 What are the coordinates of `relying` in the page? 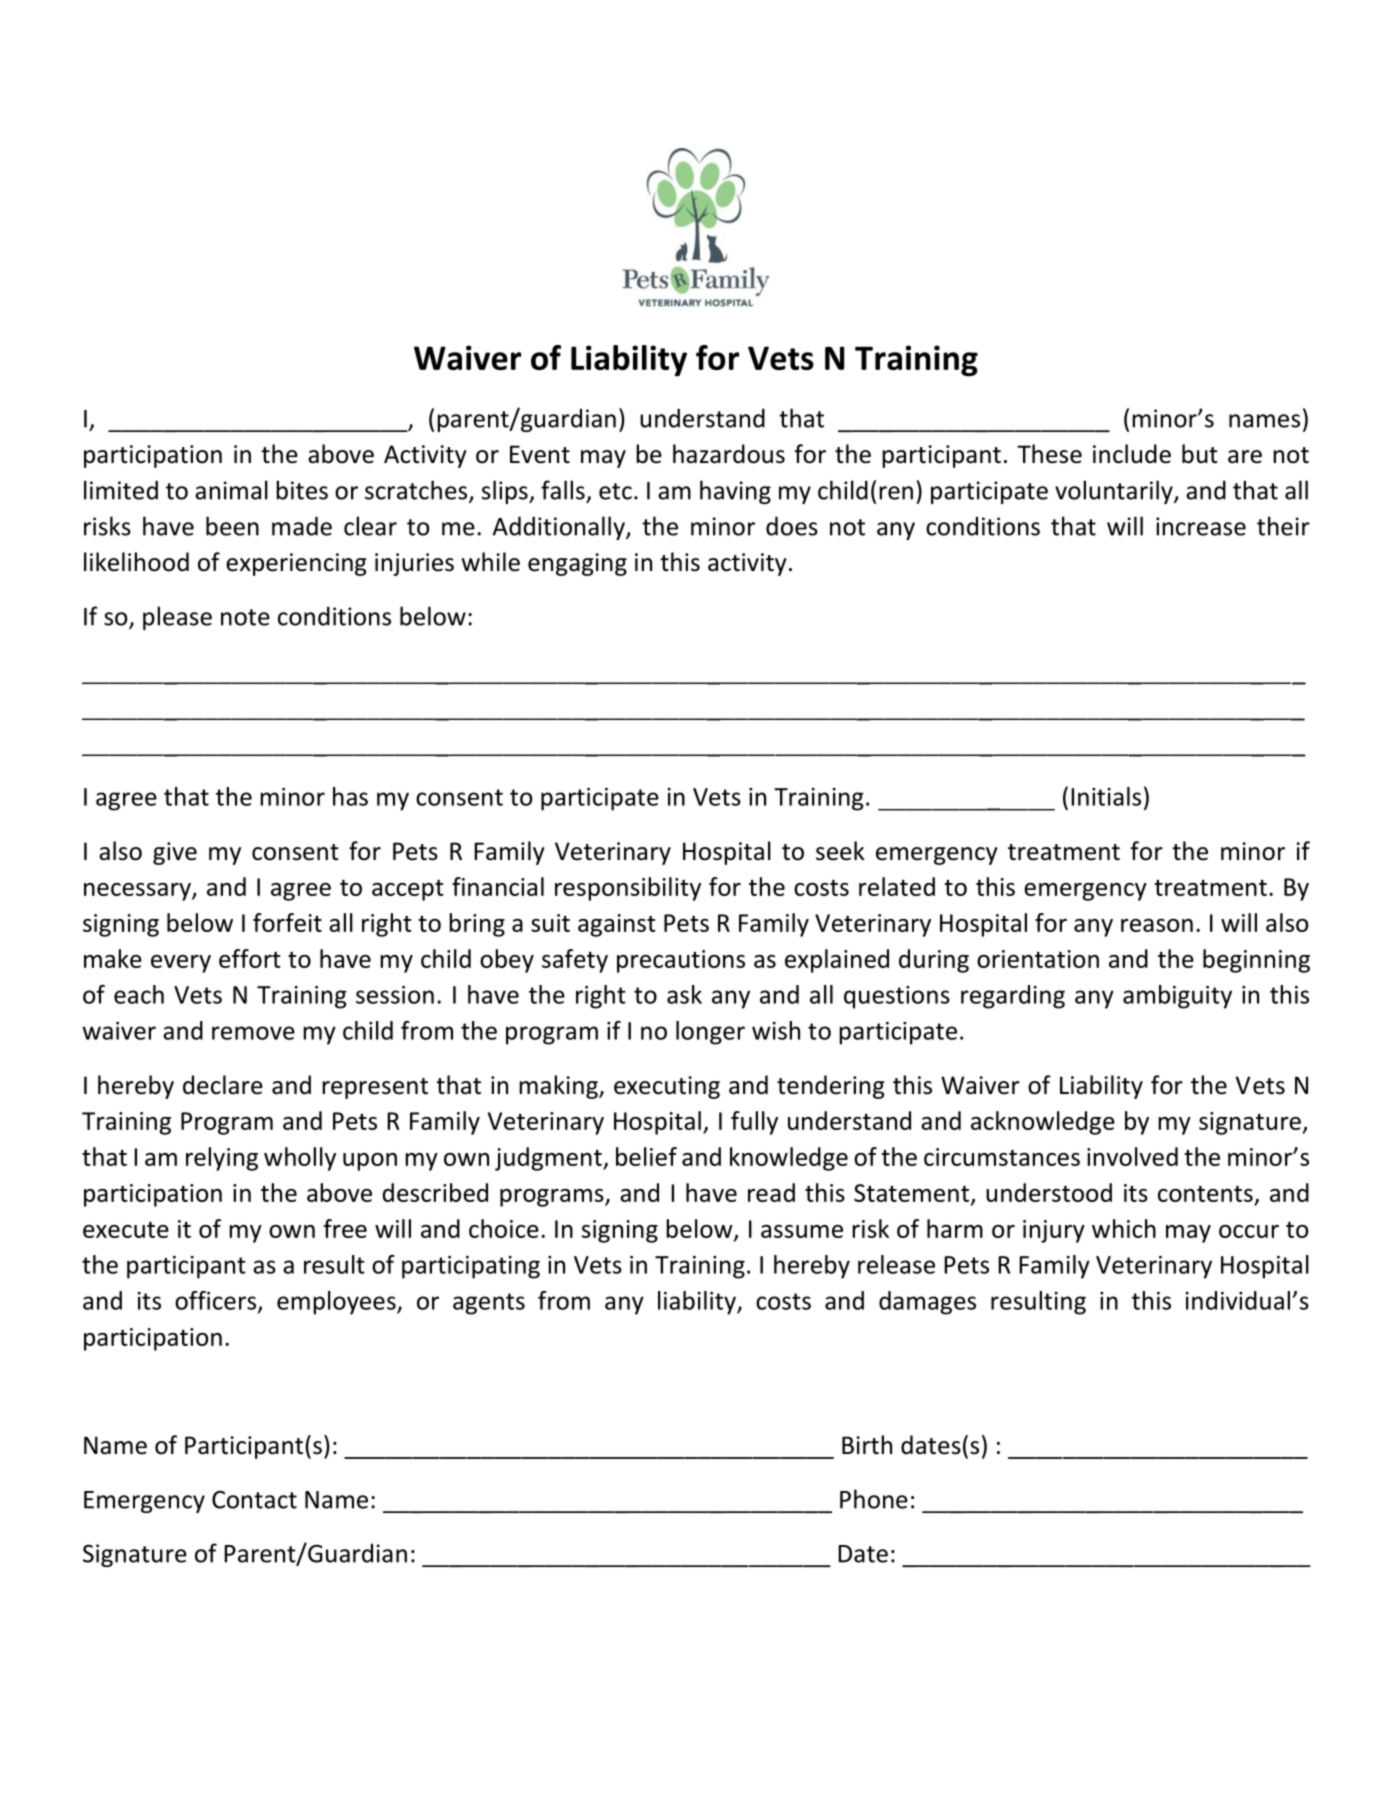 It's located at (222, 1159).
